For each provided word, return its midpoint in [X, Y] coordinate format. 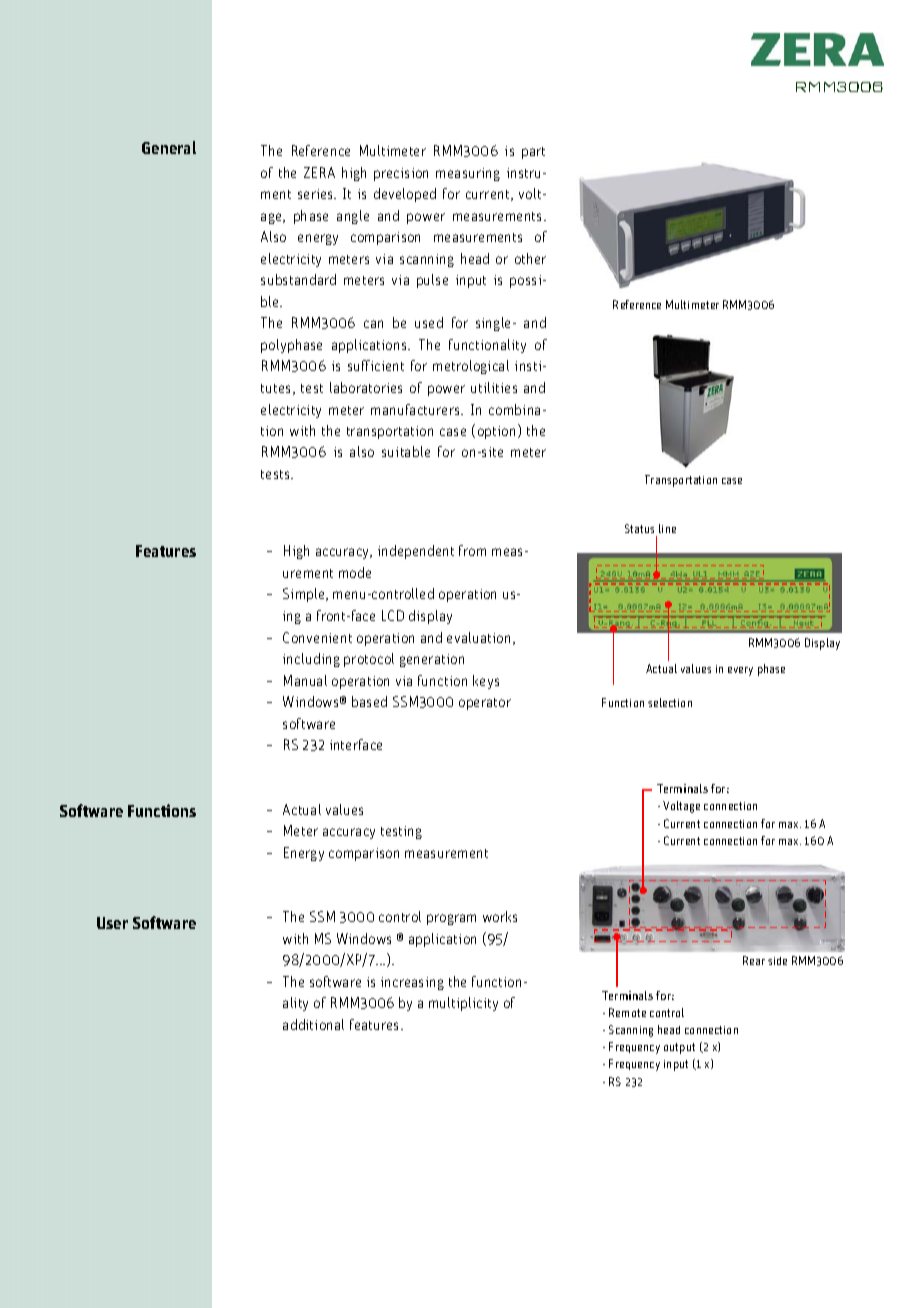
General [169, 147]
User [112, 923]
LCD [393, 615]
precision [401, 174]
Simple [305, 595]
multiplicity [463, 1004]
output [679, 1048]
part [533, 153]
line [667, 528]
